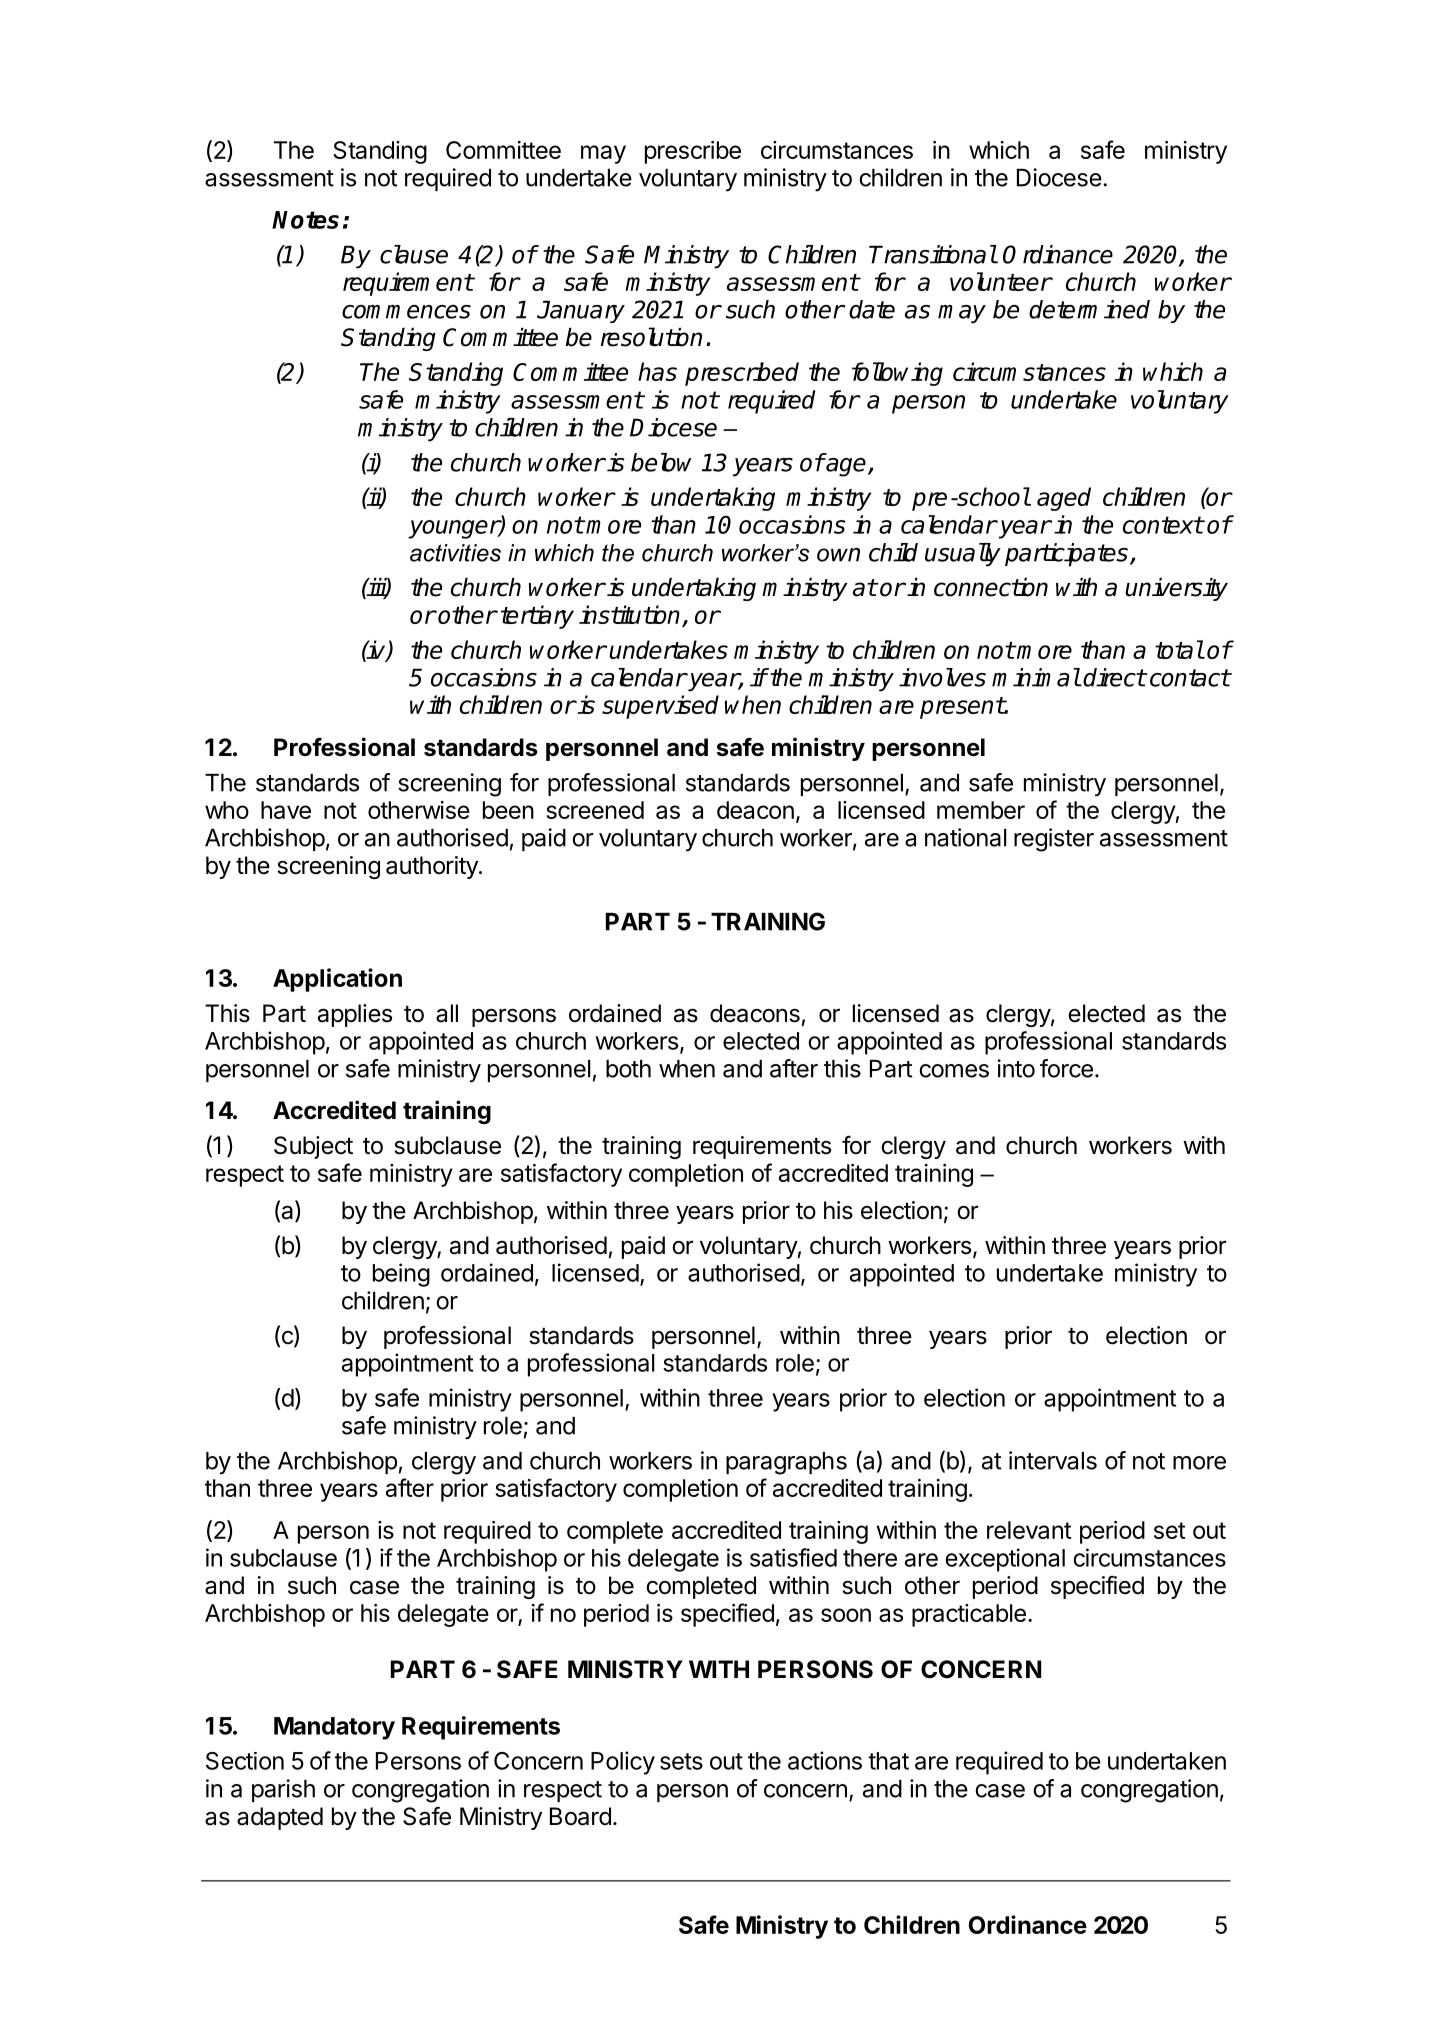 The height and width of the screenshot is (2024, 1431). I want to click on register, so click(1054, 840).
